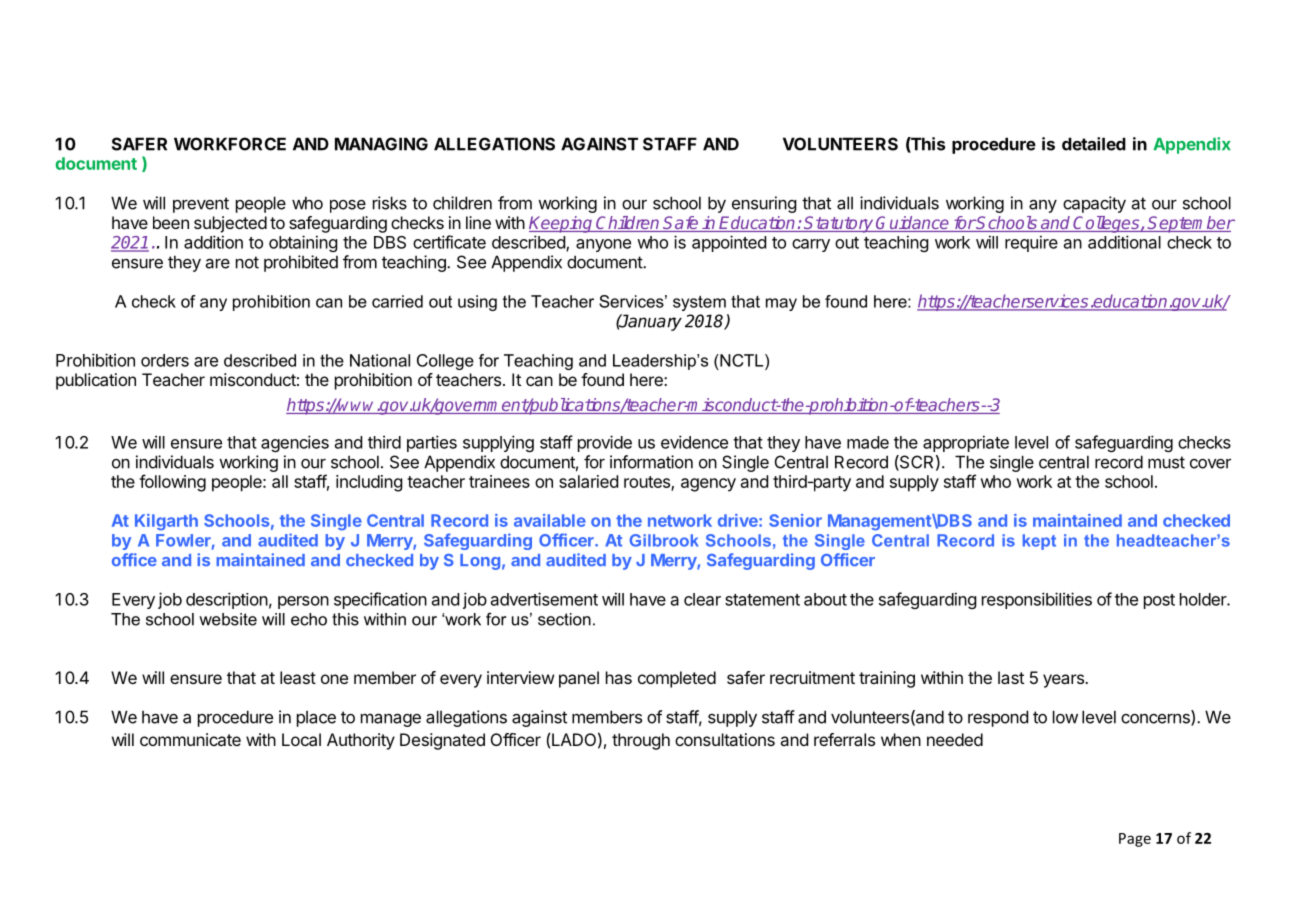 The image size is (1308, 924). Describe the element at coordinates (702, 599) in the image. I see `clear` at that location.
